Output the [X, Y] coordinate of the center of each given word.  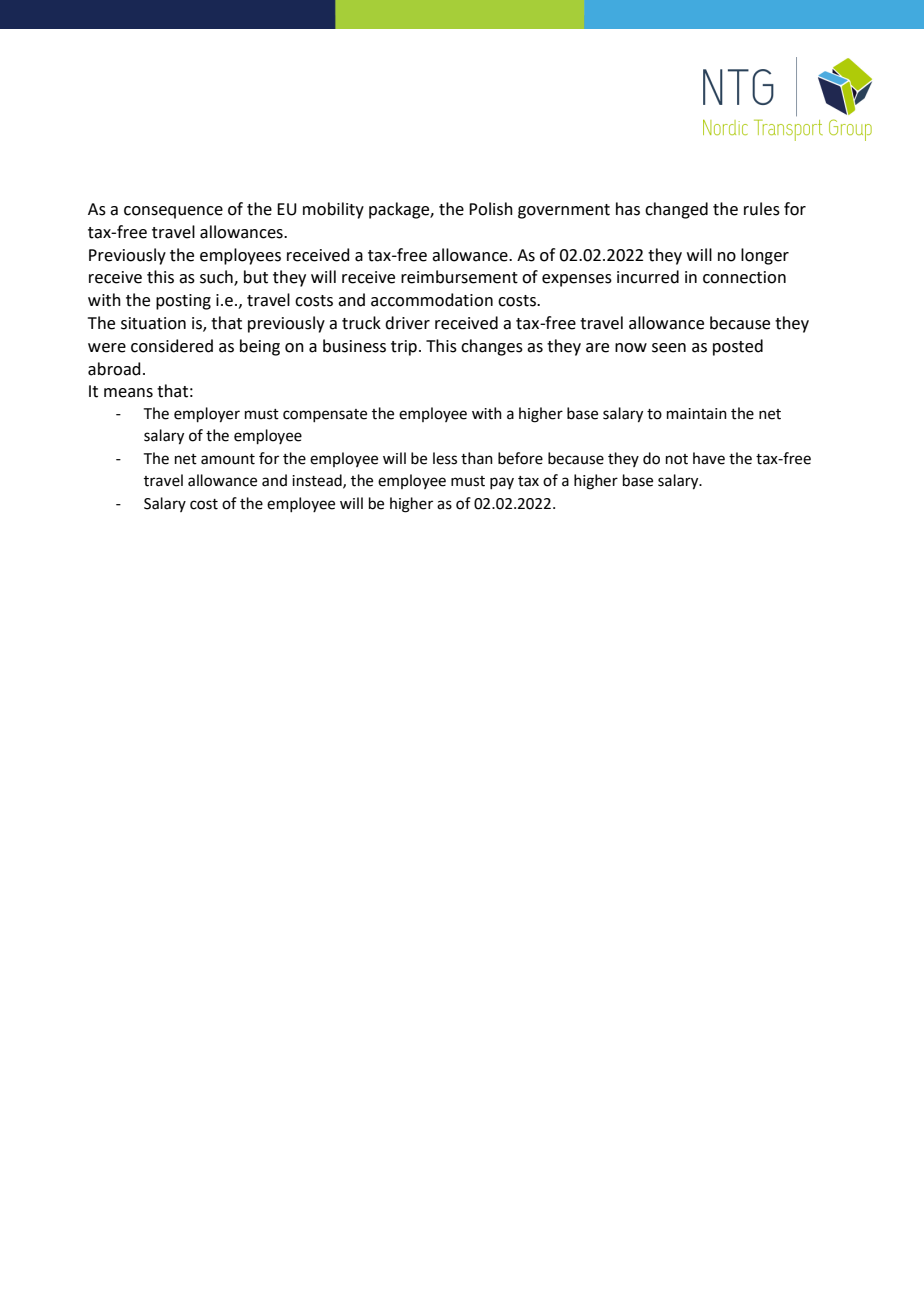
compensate [325, 415]
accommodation [432, 300]
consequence [173, 212]
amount [228, 459]
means [128, 393]
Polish [491, 209]
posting [183, 302]
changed [676, 210]
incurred [648, 277]
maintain [697, 414]
